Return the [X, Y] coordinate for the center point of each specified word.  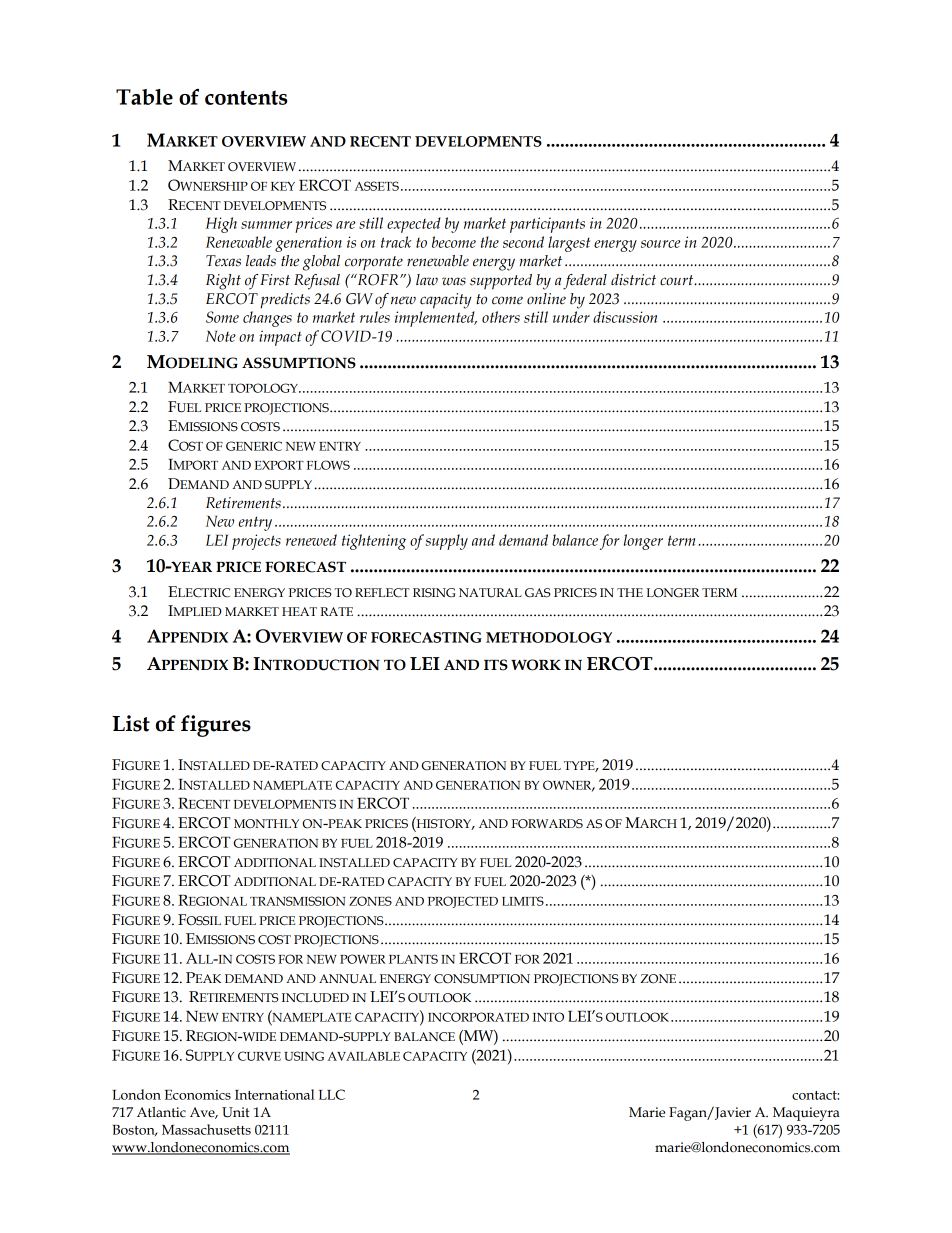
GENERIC [254, 446]
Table [144, 97]
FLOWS [328, 465]
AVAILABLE [364, 1056]
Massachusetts [206, 1129]
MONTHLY [266, 823]
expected [414, 225]
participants [547, 225]
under [571, 317]
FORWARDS [547, 824]
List [131, 723]
